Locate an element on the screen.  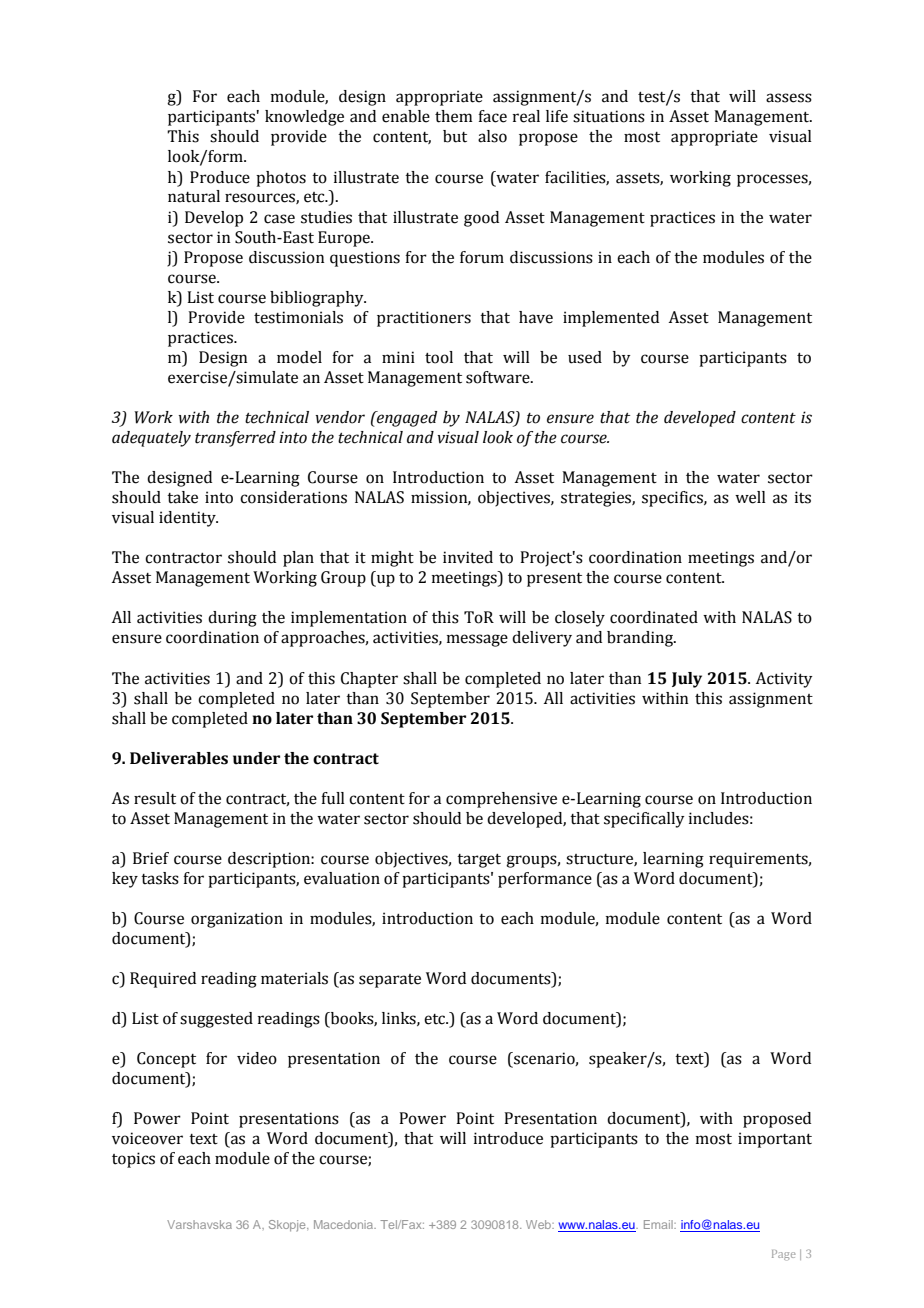
Web is located at coordinates (539, 1224).
